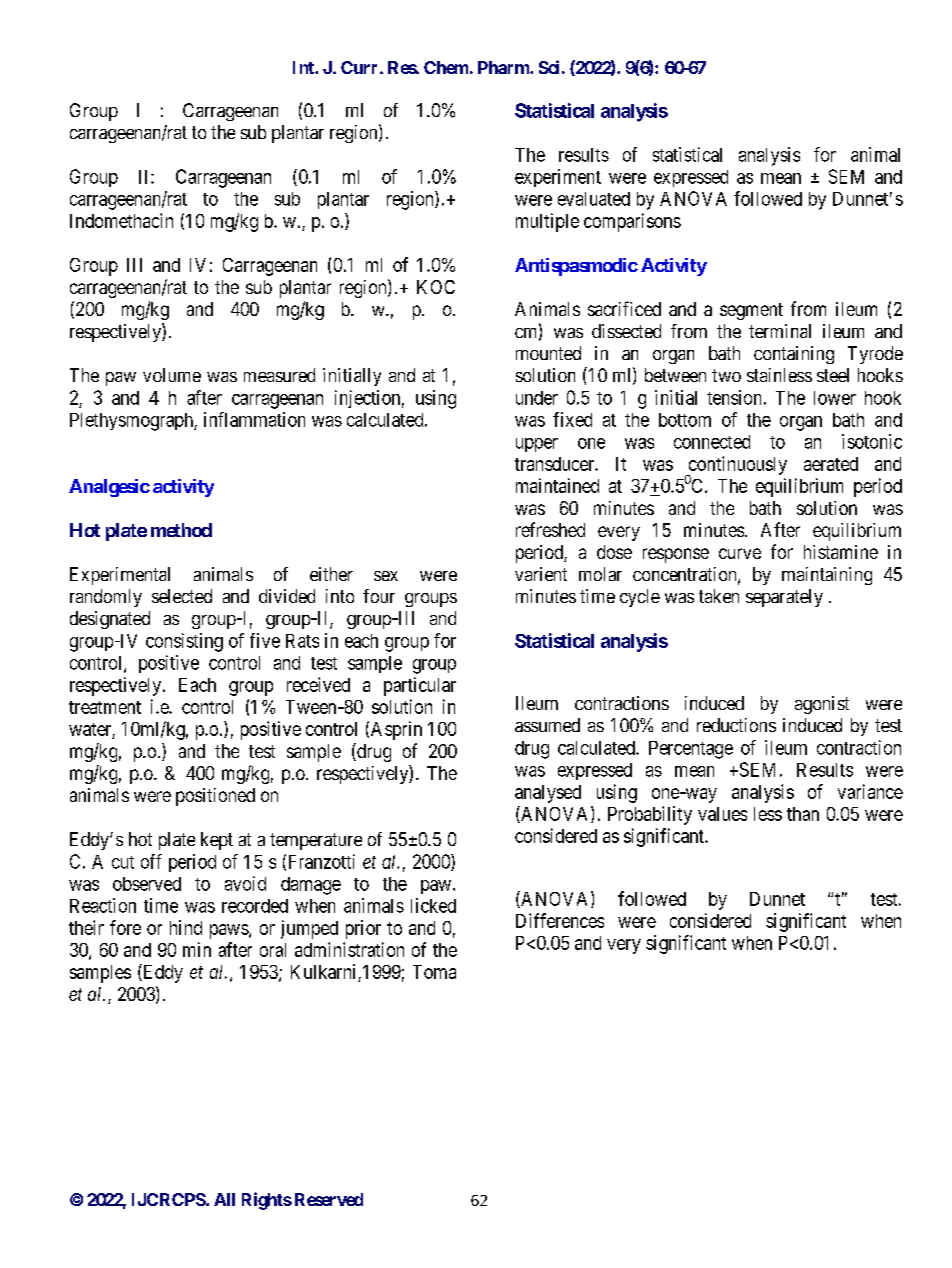 This image has width=952, height=1268. I want to click on terminal, so click(780, 331).
